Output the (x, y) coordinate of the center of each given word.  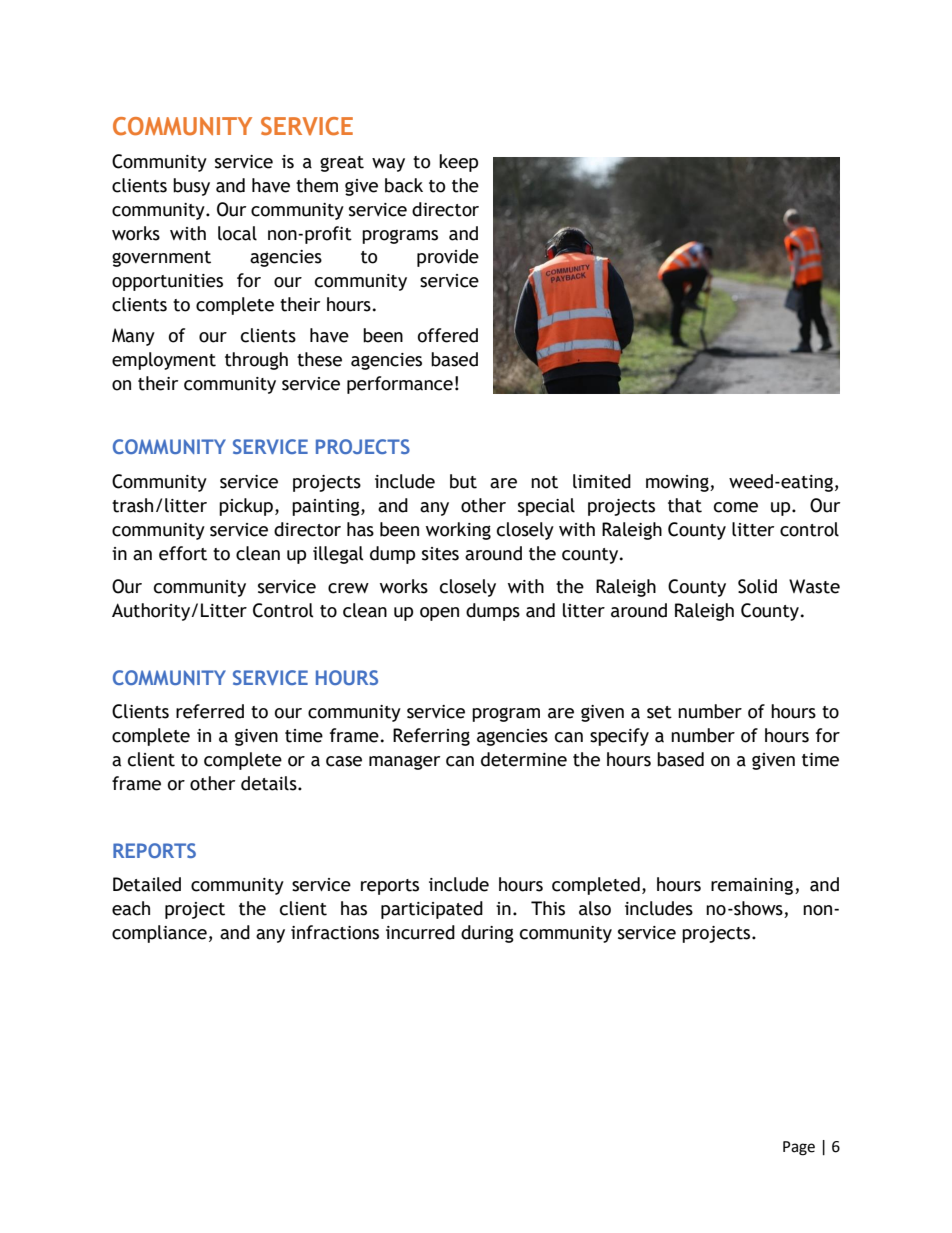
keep (458, 163)
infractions (335, 932)
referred (210, 711)
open (439, 614)
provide (448, 258)
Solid (757, 586)
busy (191, 187)
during (487, 934)
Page (799, 1148)
